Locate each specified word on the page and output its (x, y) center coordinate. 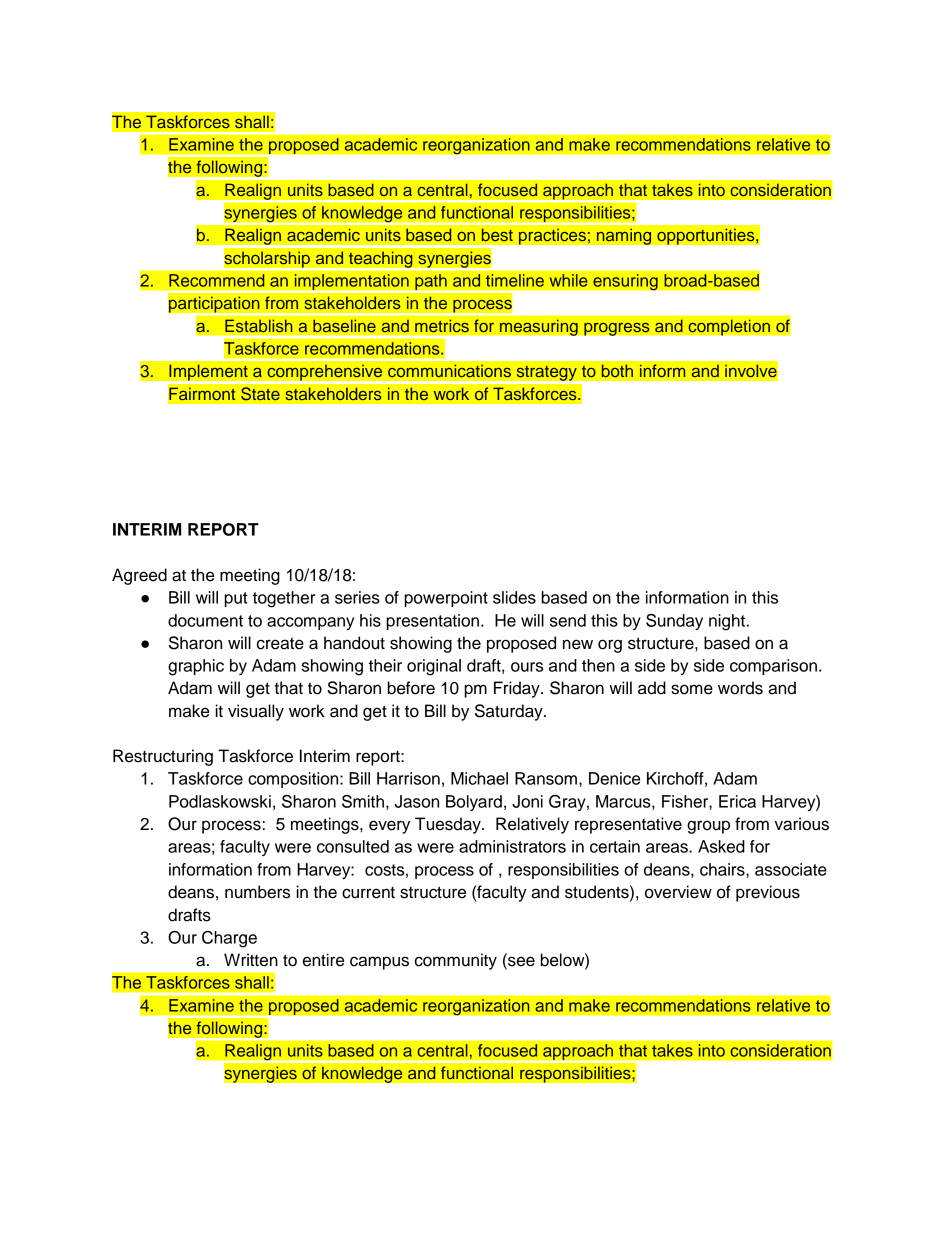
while (568, 280)
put (236, 599)
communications (450, 371)
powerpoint (446, 599)
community (456, 961)
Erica (737, 801)
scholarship (267, 259)
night (728, 622)
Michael (479, 778)
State (260, 394)
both (617, 371)
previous (768, 893)
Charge (229, 939)
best (497, 235)
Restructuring (163, 757)
